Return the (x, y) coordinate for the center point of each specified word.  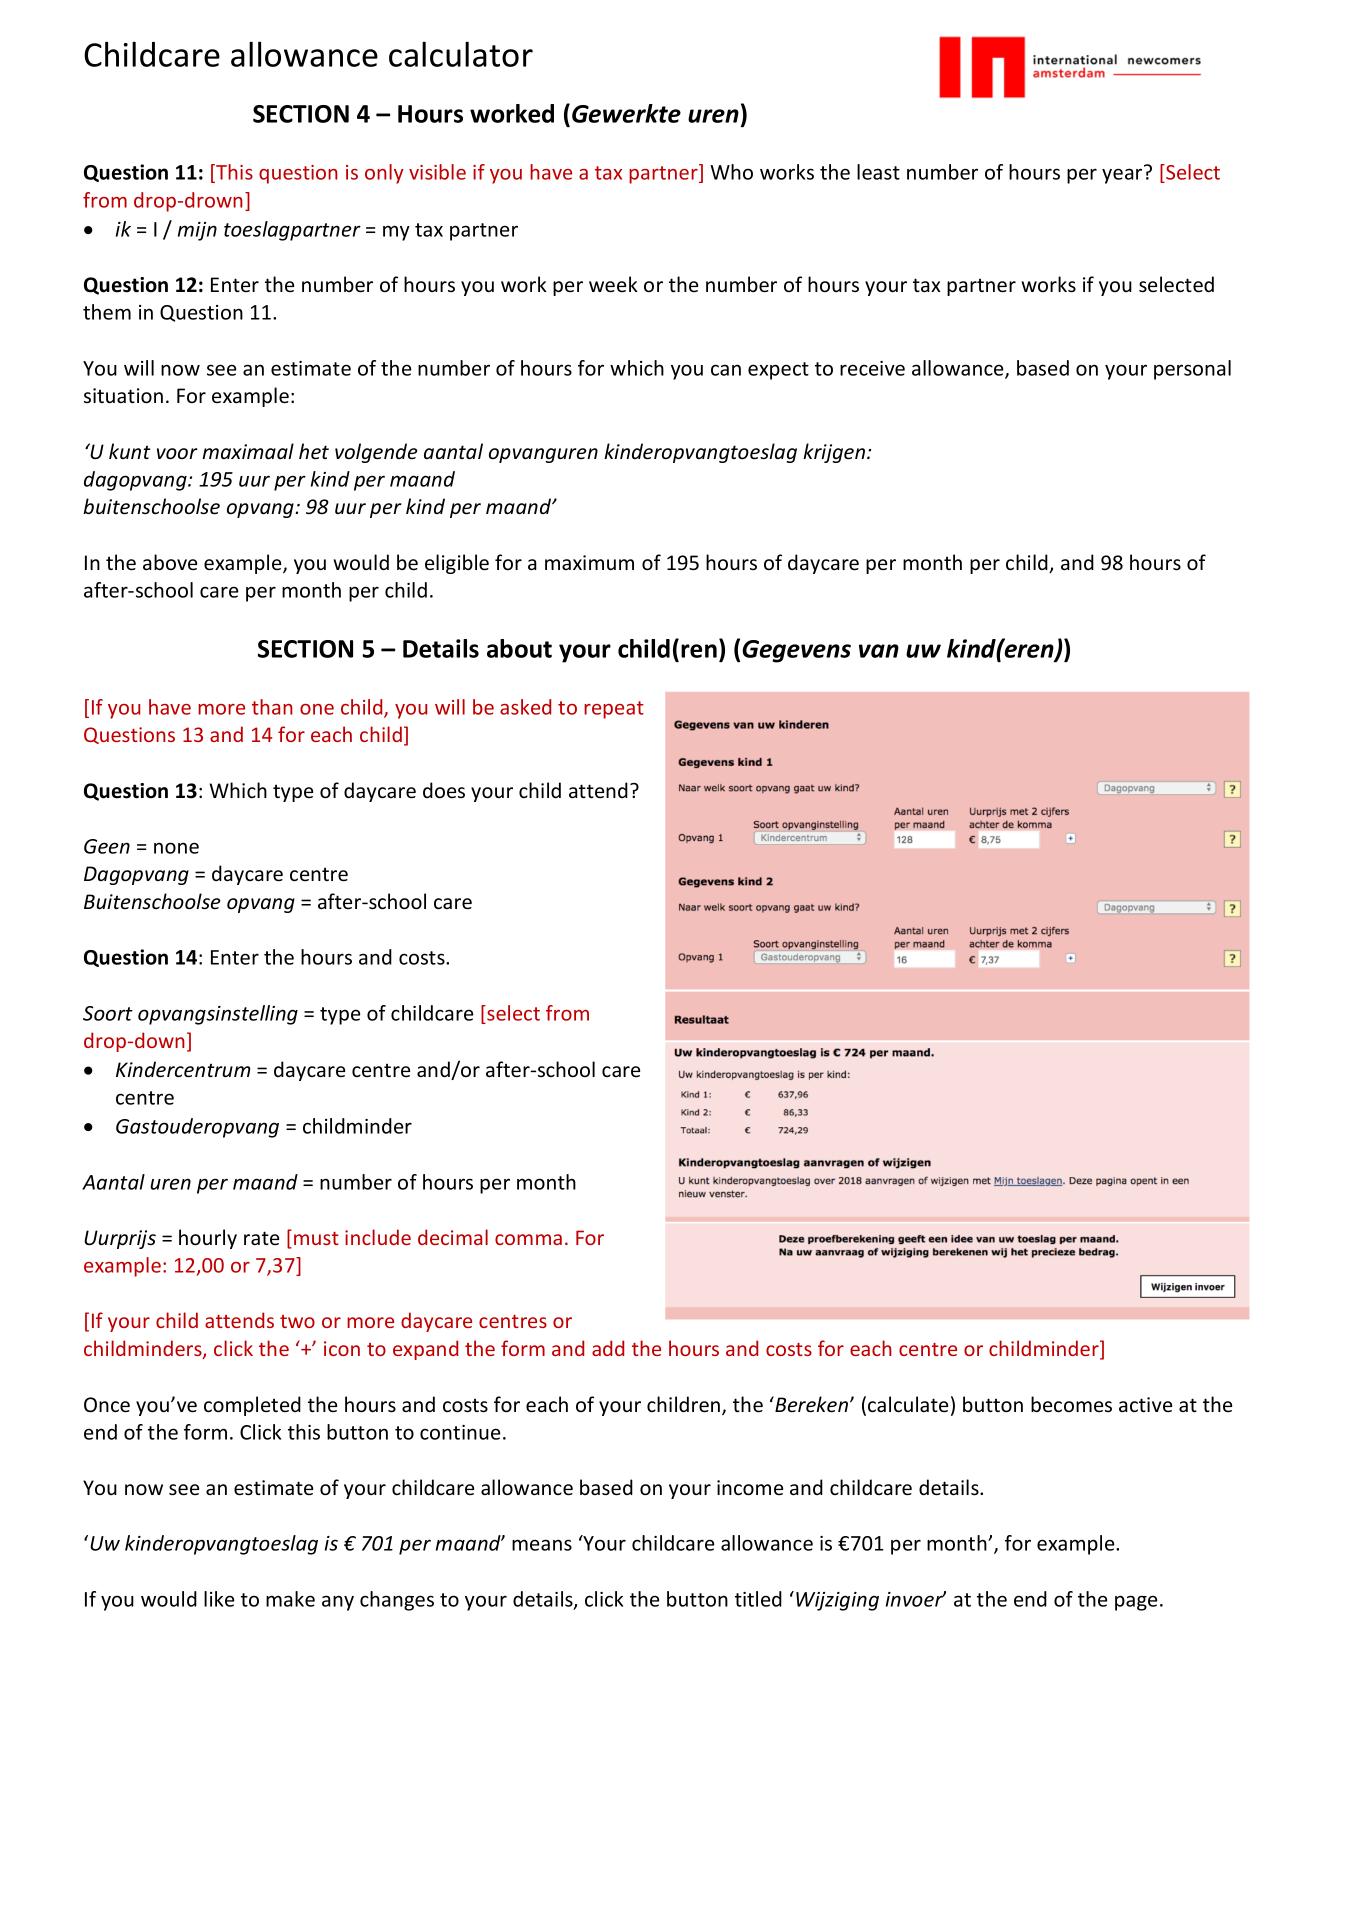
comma (528, 1239)
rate (261, 1238)
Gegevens (796, 651)
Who (731, 172)
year (1122, 176)
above (170, 562)
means (542, 1545)
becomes (1071, 1404)
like (219, 1599)
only (384, 174)
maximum (589, 562)
